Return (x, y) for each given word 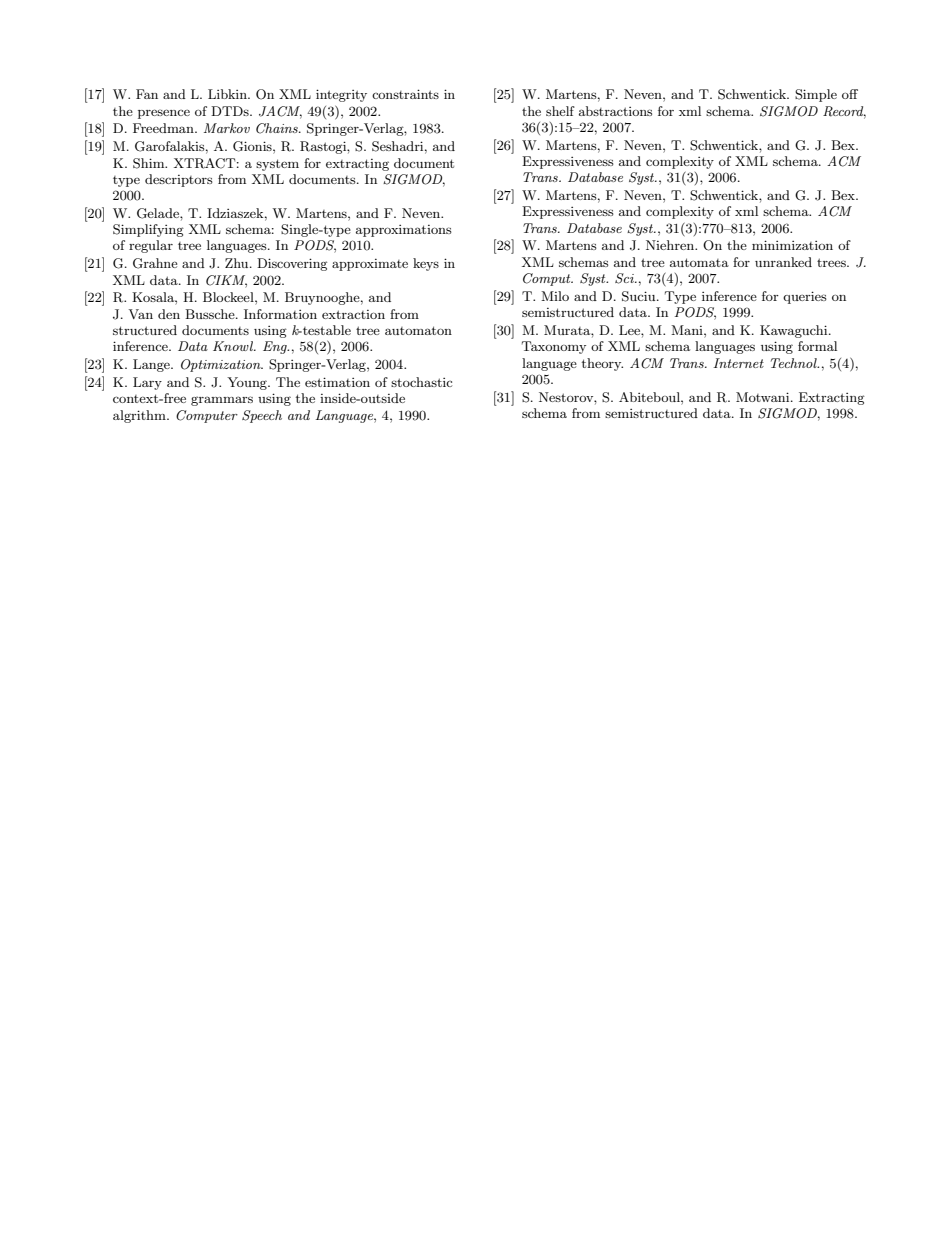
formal (817, 346)
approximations (404, 231)
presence (164, 114)
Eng (276, 347)
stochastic (421, 382)
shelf (560, 111)
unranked (783, 262)
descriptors (179, 180)
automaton (418, 330)
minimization (792, 245)
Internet (738, 363)
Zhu (238, 263)
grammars (222, 401)
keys (426, 264)
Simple (816, 95)
